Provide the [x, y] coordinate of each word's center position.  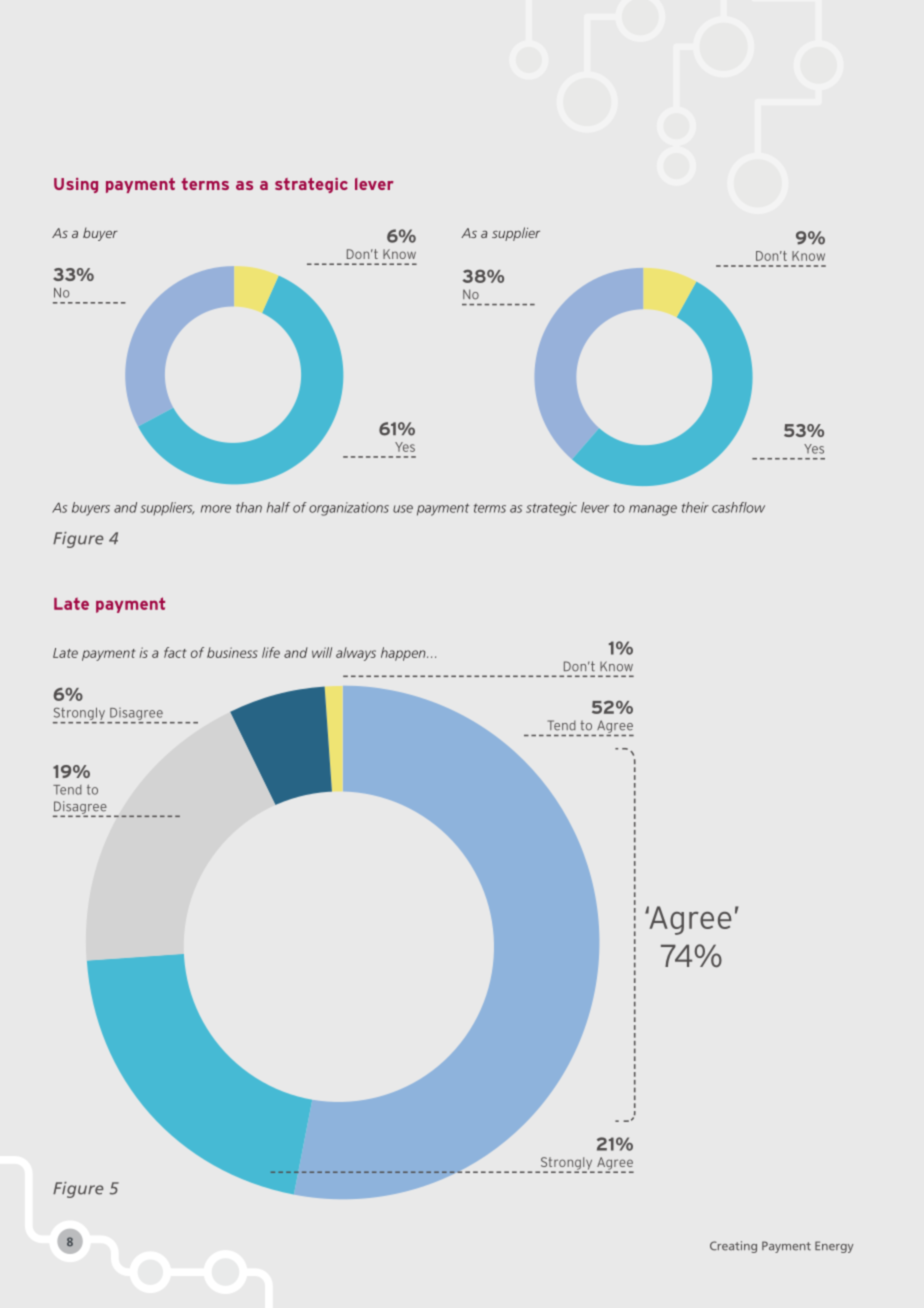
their [695, 507]
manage [653, 510]
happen [404, 654]
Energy [834, 1247]
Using [76, 185]
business [232, 652]
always [356, 654]
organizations [349, 509]
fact [175, 652]
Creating [733, 1247]
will [322, 652]
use [403, 509]
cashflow [738, 507]
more [216, 509]
